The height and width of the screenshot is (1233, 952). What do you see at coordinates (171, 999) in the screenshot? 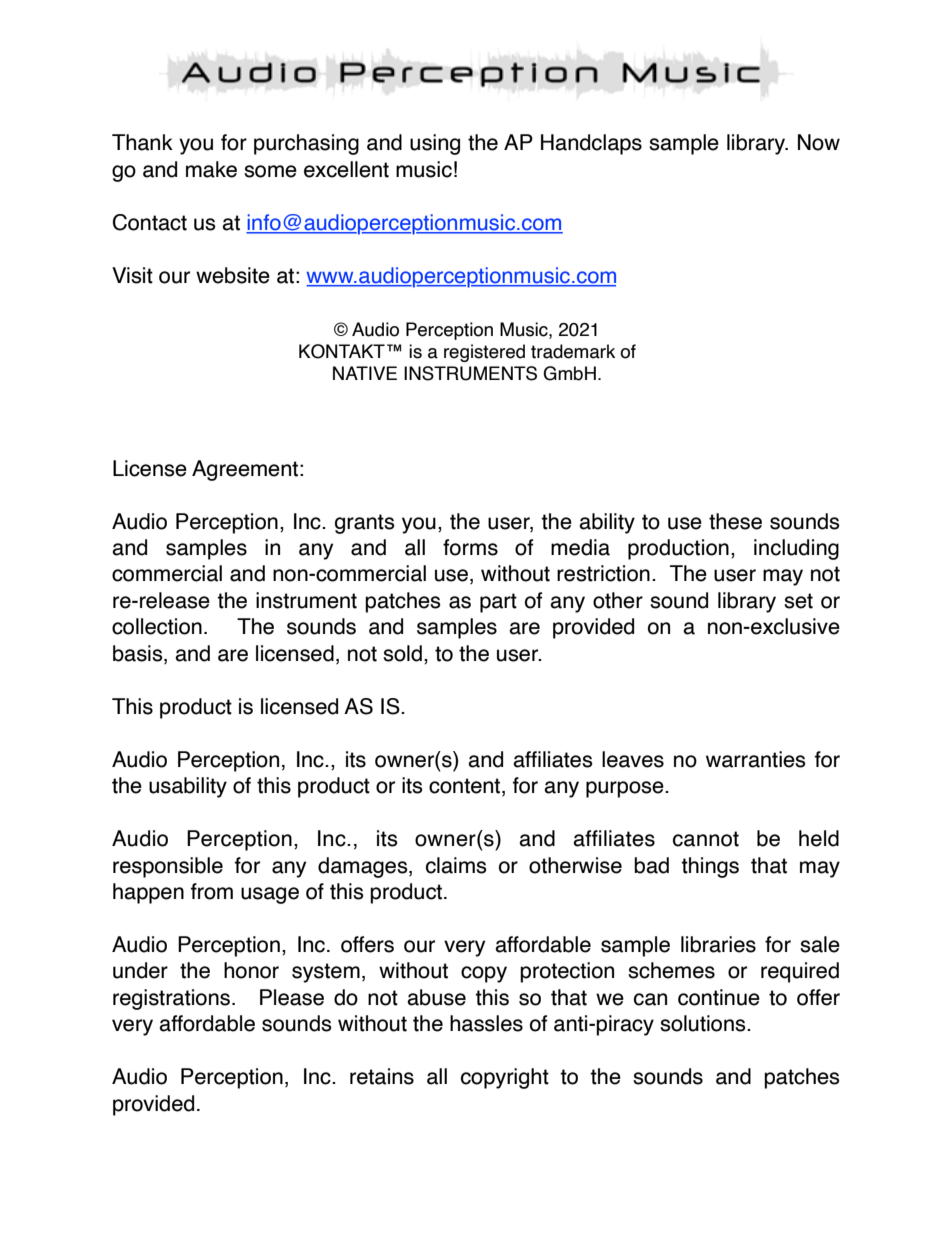
I see `registrations` at bounding box center [171, 999].
